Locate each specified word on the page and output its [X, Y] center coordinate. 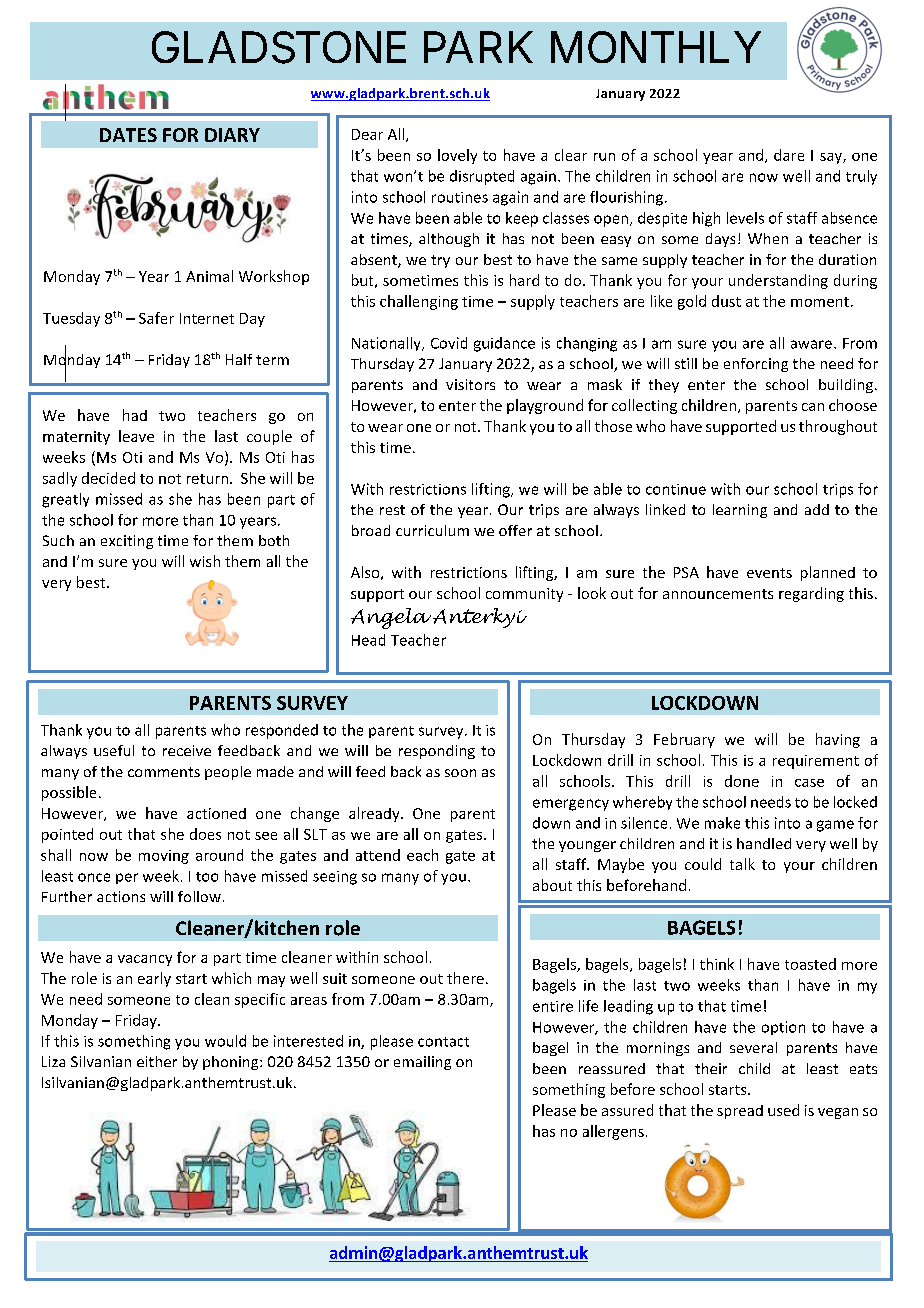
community [524, 595]
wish [205, 561]
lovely [457, 156]
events [769, 573]
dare [789, 155]
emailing [422, 1063]
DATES [128, 135]
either [157, 1061]
